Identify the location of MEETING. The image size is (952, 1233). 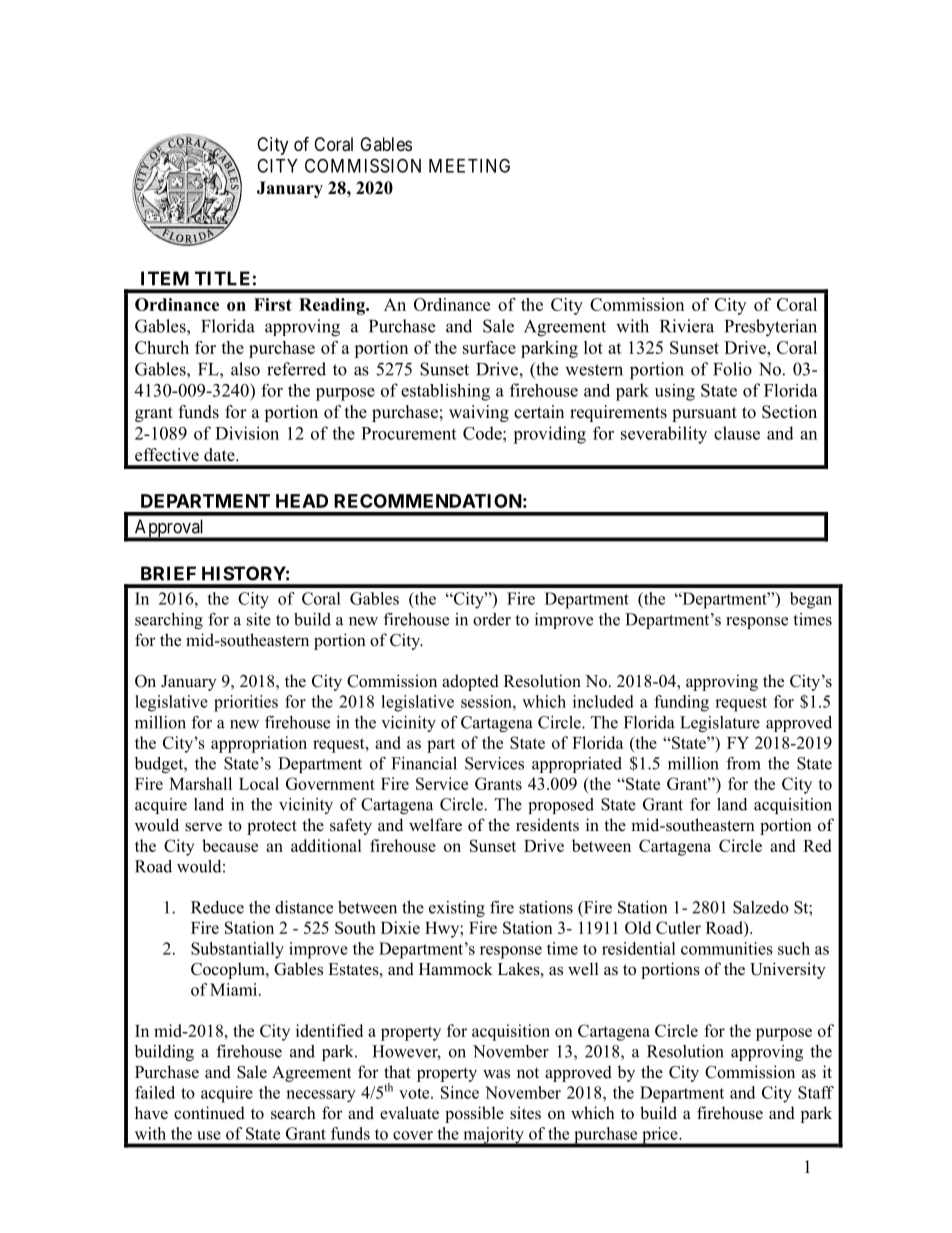
(469, 165).
